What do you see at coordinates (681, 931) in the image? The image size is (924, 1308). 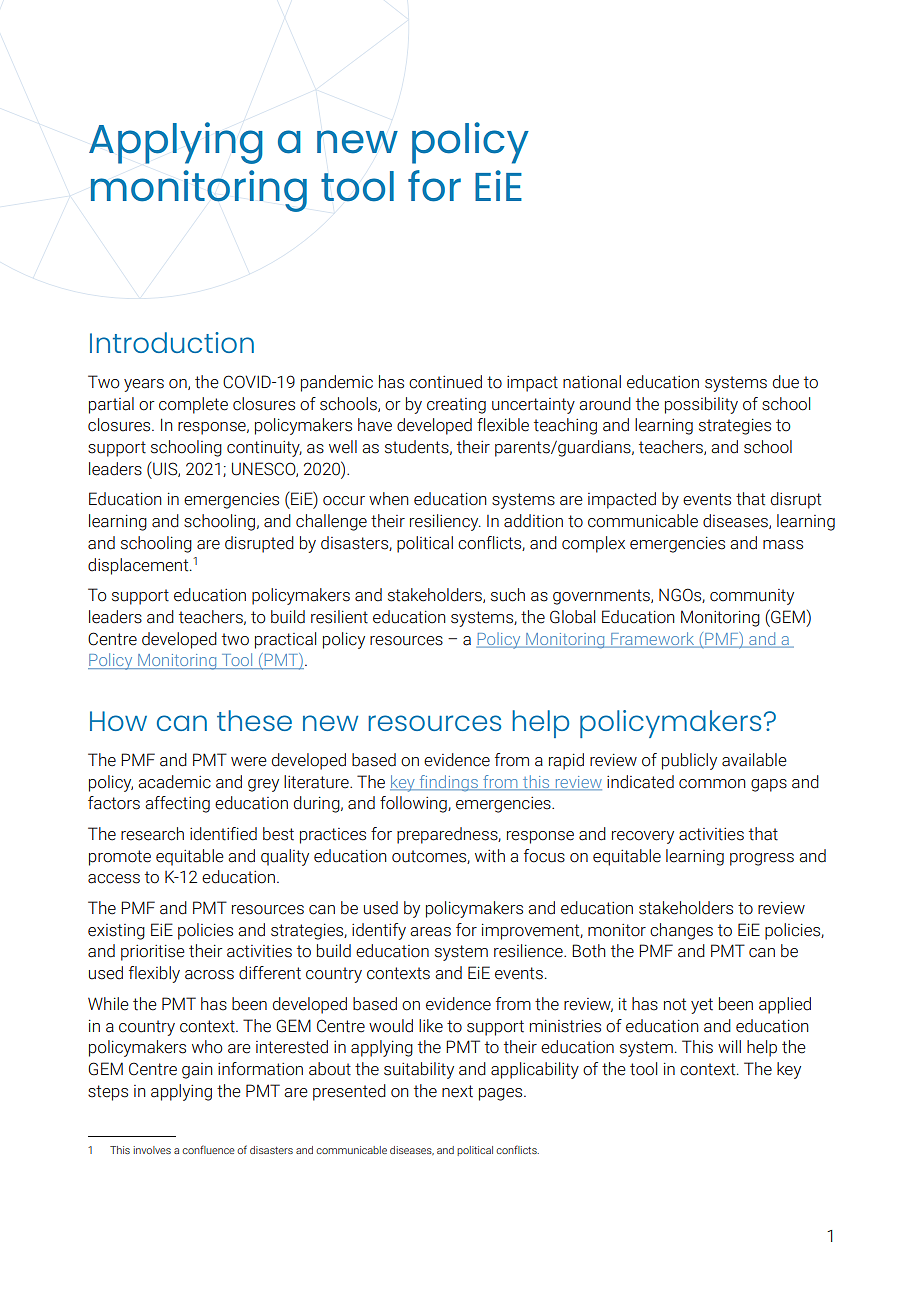 I see `changes` at bounding box center [681, 931].
